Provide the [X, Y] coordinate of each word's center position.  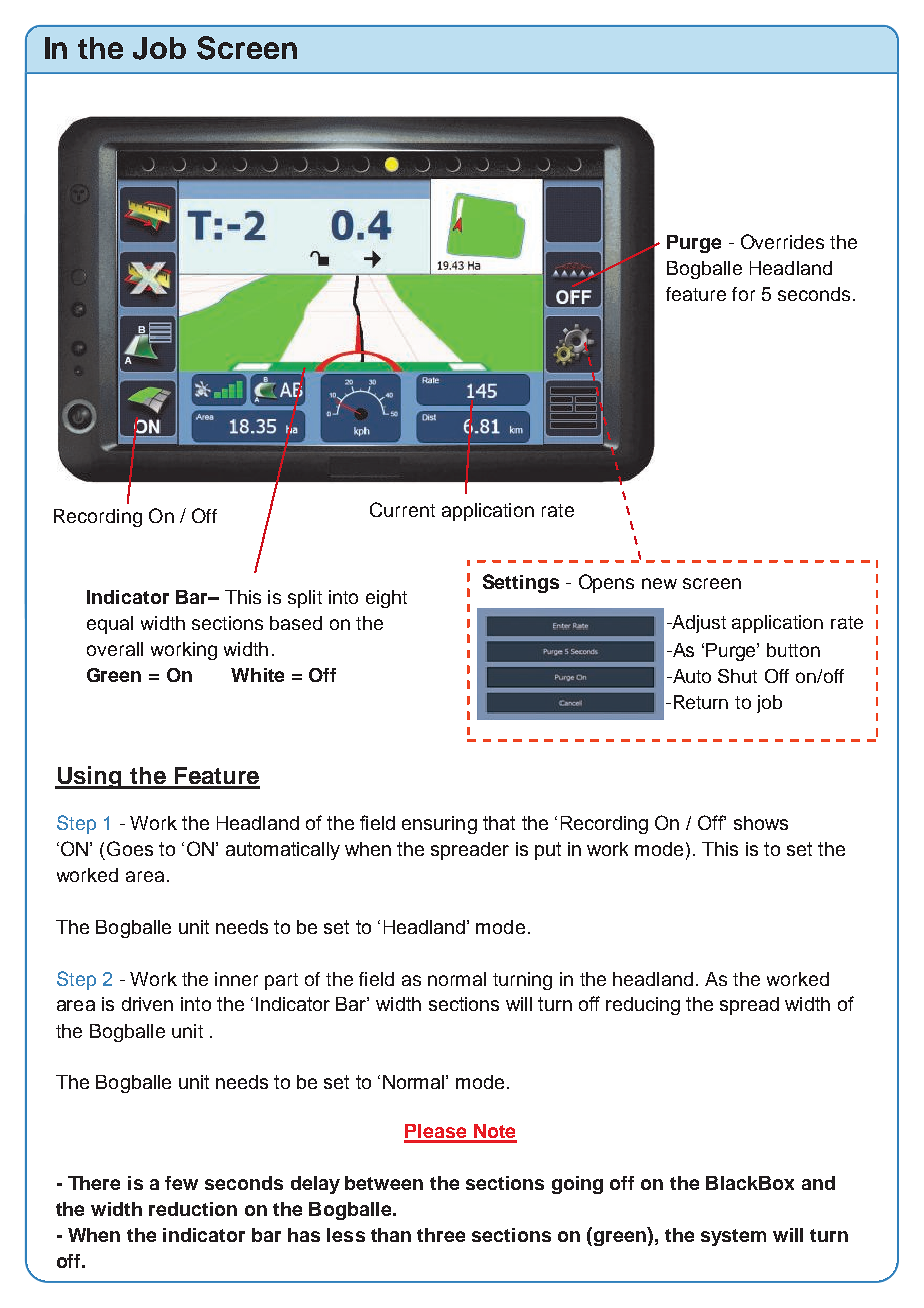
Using [89, 777]
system [733, 1237]
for [743, 294]
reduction [193, 1209]
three [441, 1235]
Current [402, 509]
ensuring [439, 825]
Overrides [782, 241]
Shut [737, 676]
